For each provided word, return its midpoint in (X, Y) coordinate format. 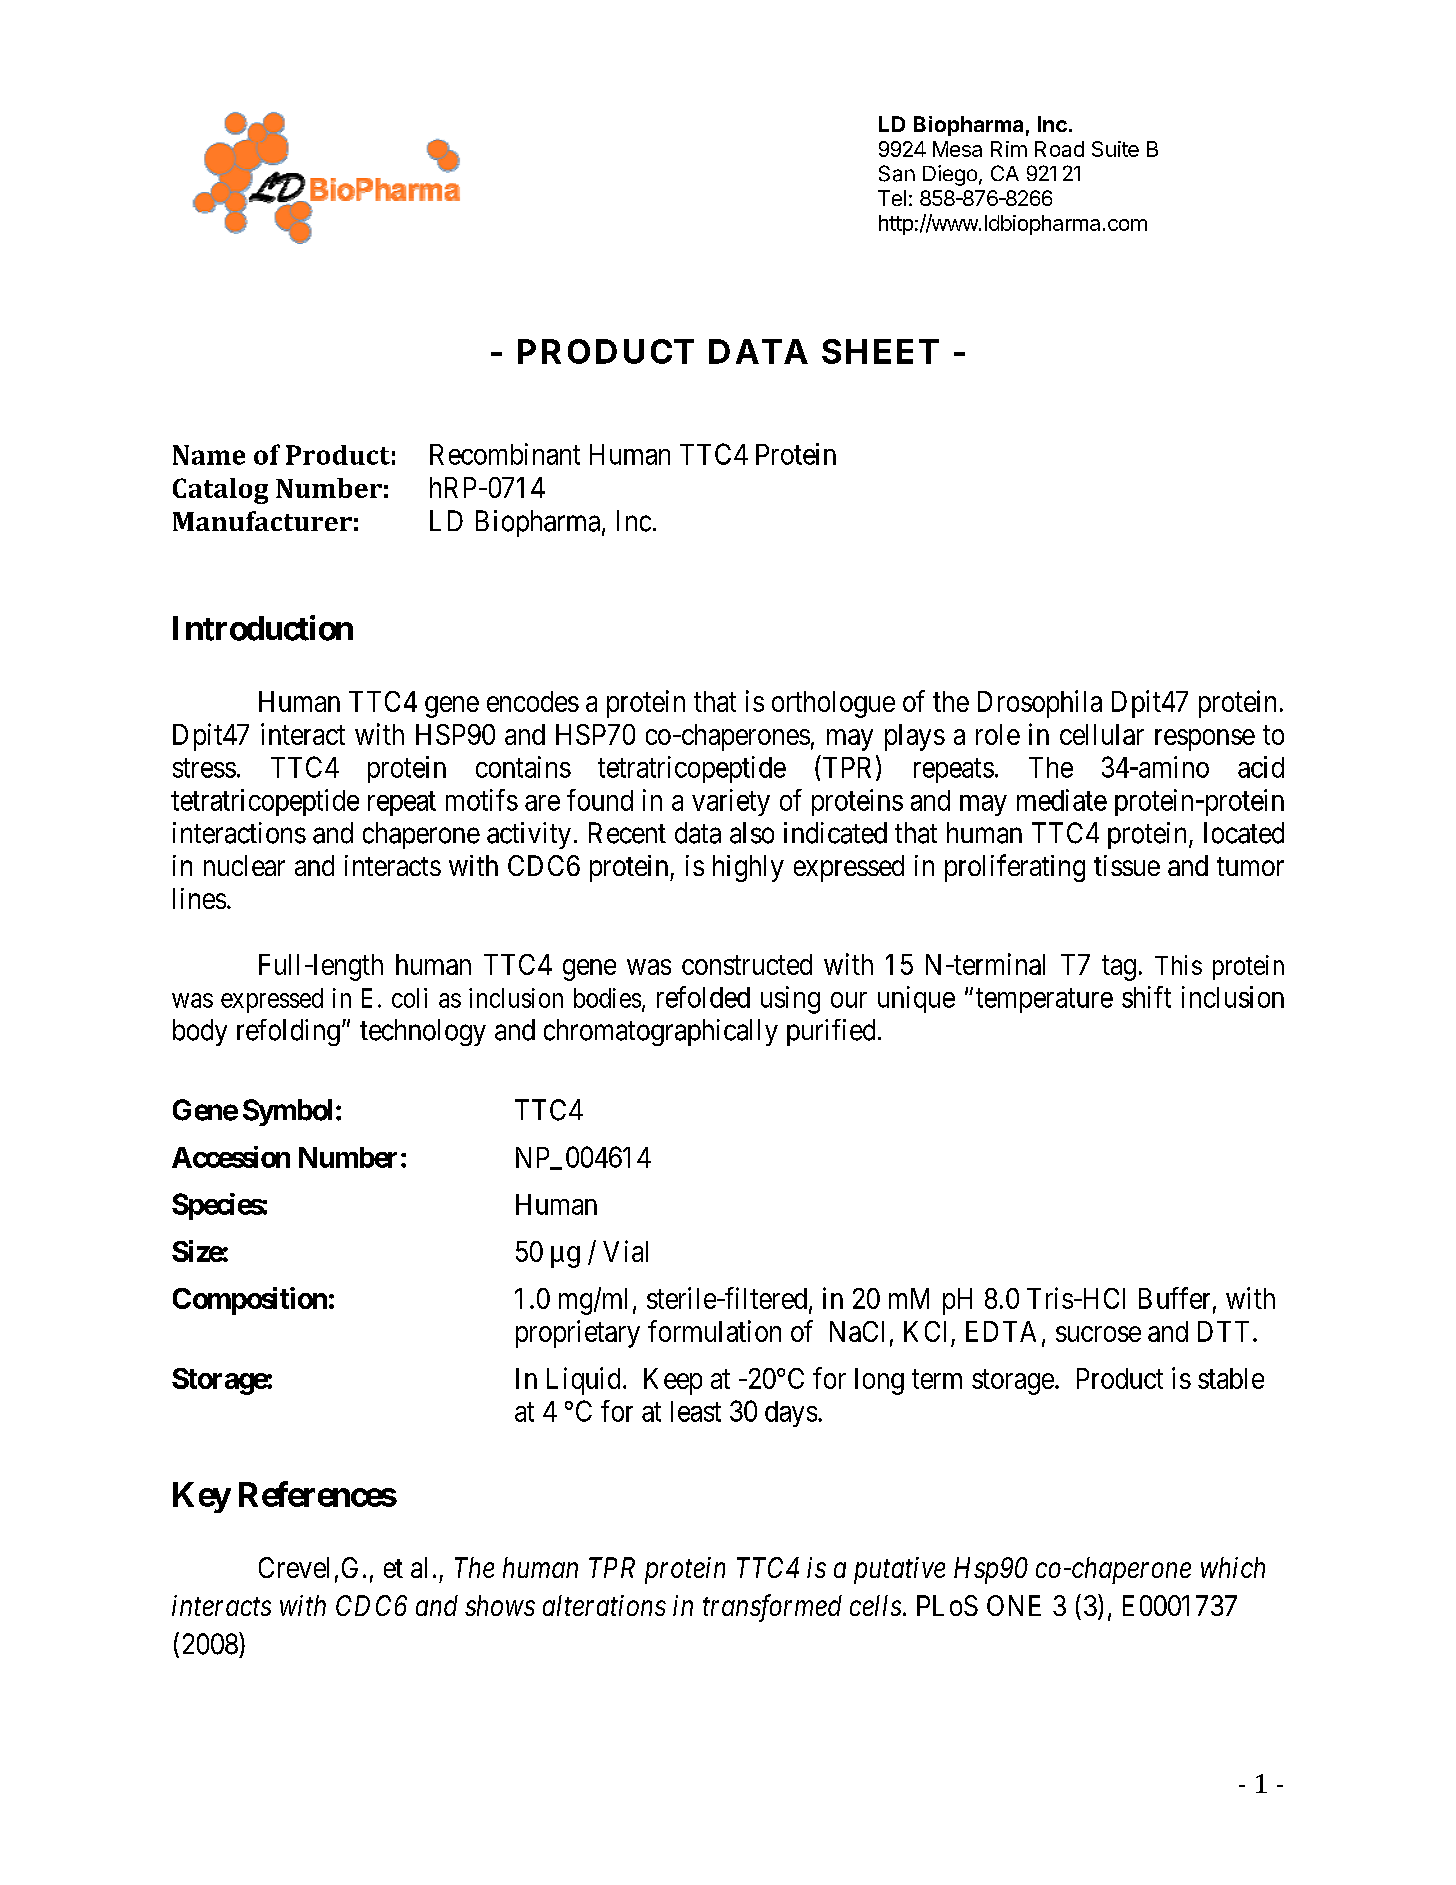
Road (1059, 149)
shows (500, 1605)
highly (748, 868)
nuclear (244, 865)
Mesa (957, 149)
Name (209, 455)
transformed (772, 1608)
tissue (1127, 865)
